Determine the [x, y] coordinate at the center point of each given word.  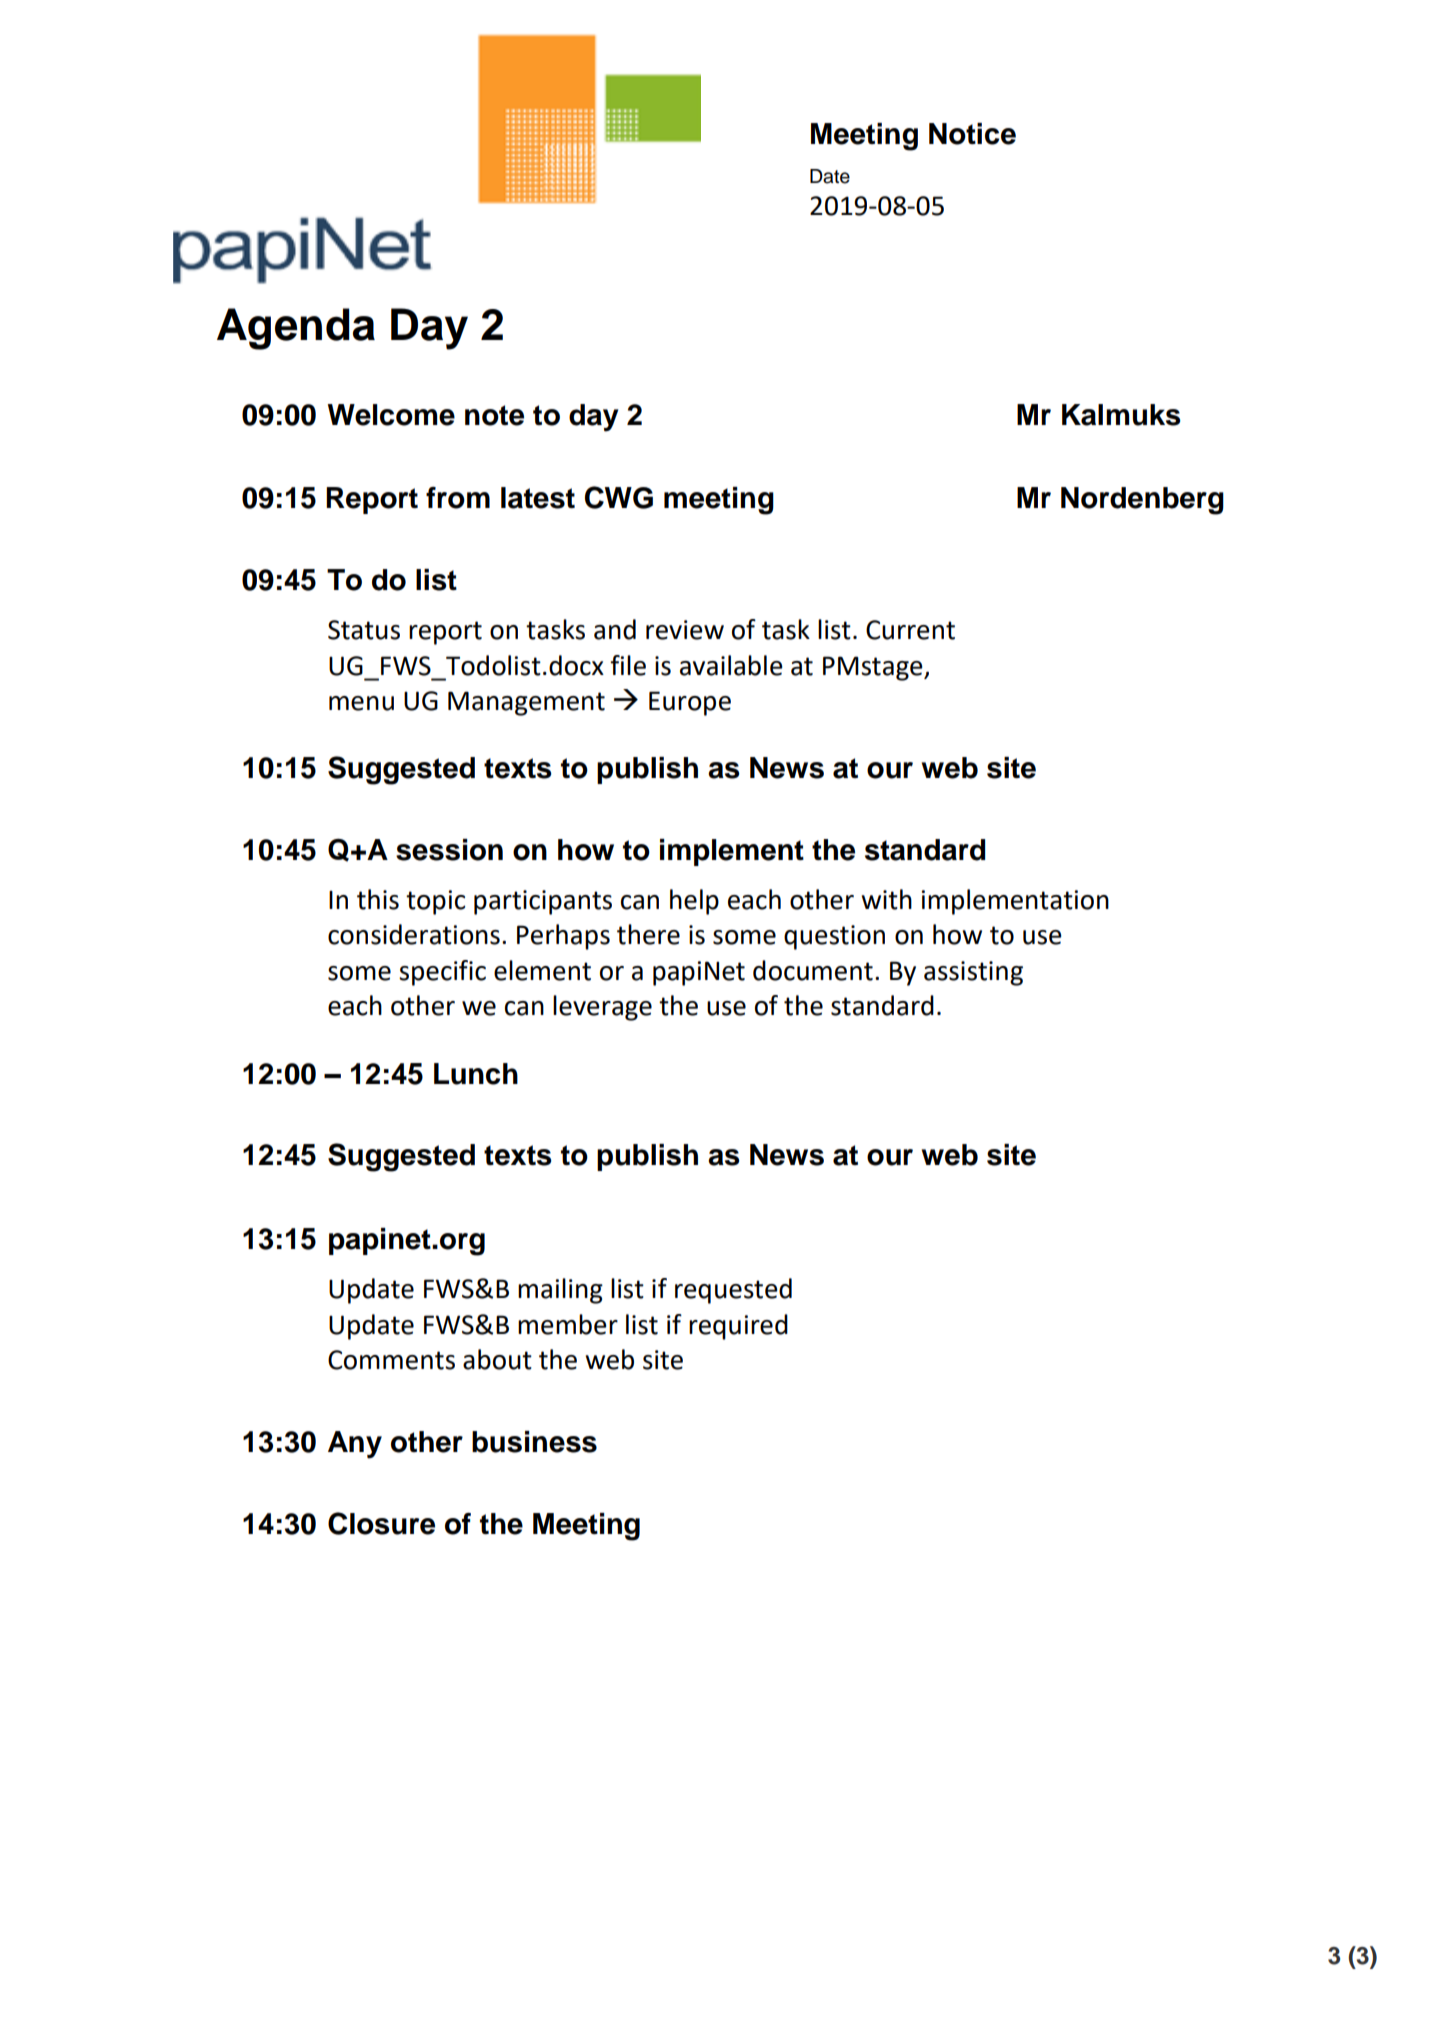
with [886, 899]
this [378, 899]
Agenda [296, 329]
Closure [381, 1523]
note [494, 415]
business [534, 1442]
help [694, 902]
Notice [972, 134]
